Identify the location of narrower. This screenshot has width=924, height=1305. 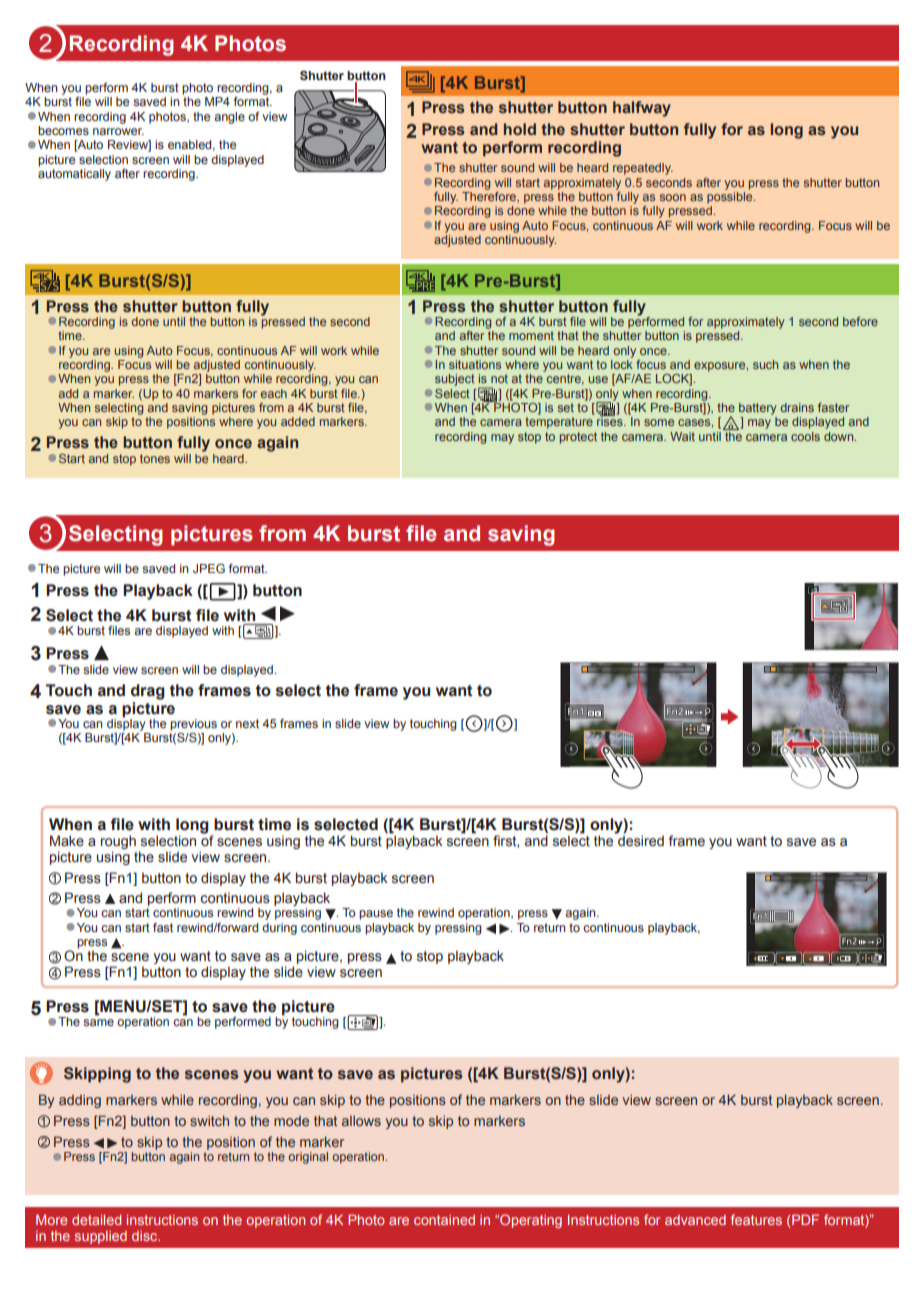
(118, 131).
